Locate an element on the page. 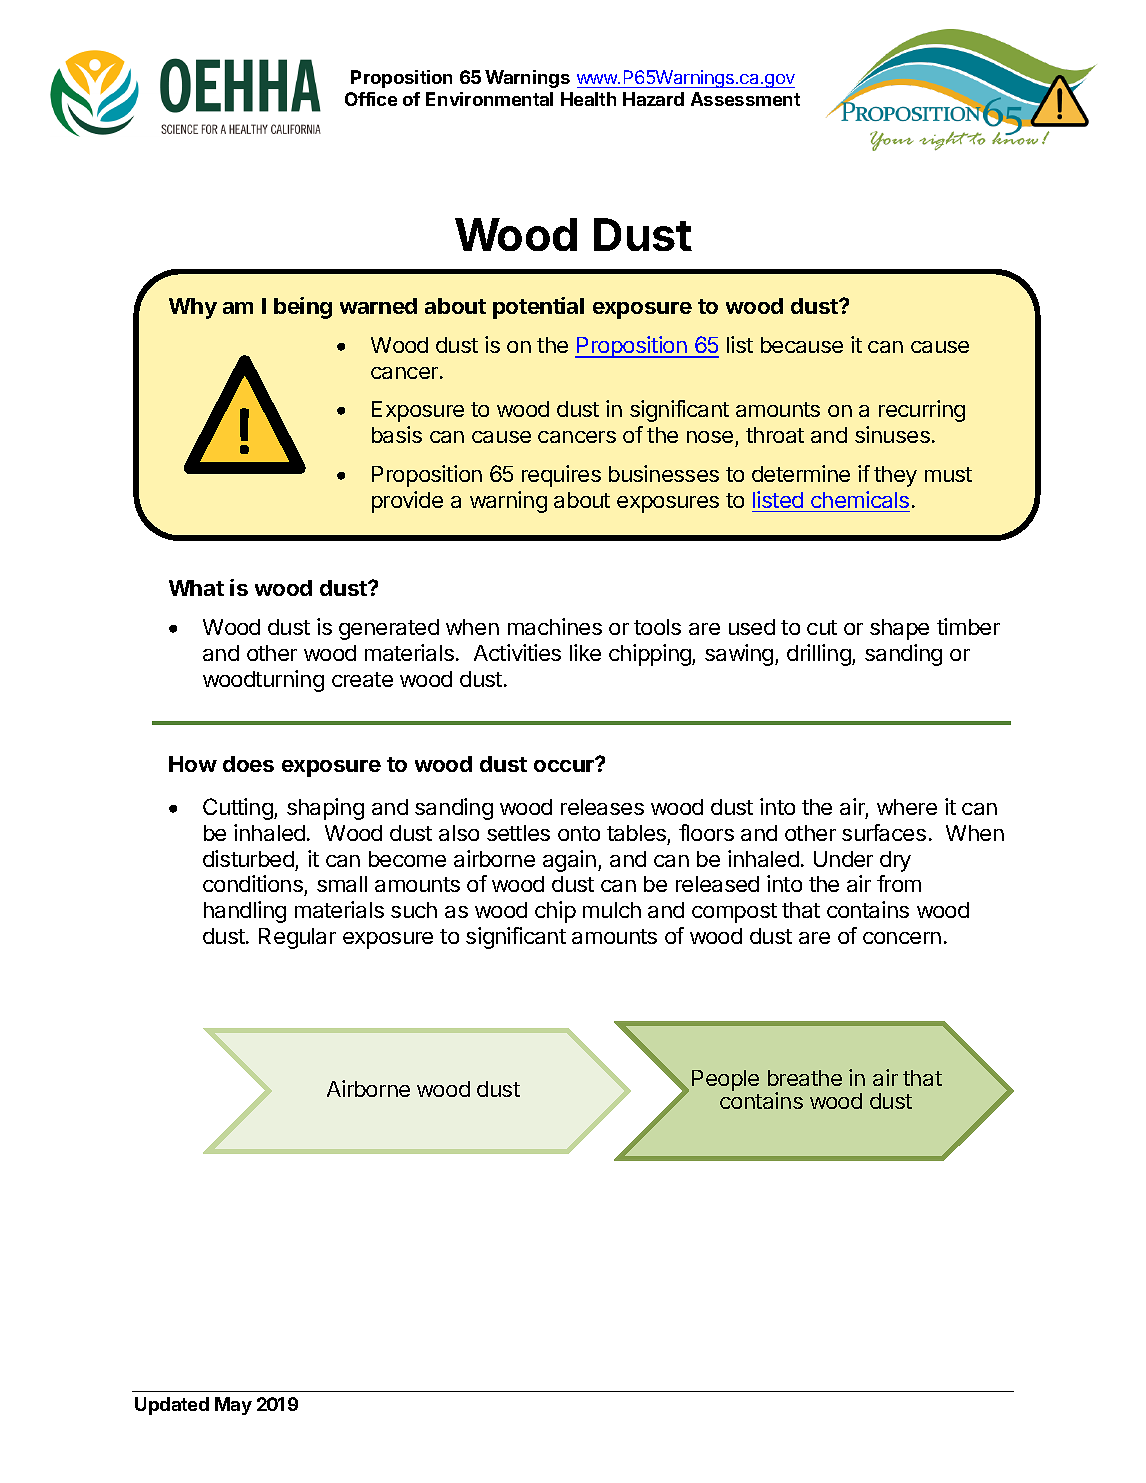  May is located at coordinates (233, 1406).
